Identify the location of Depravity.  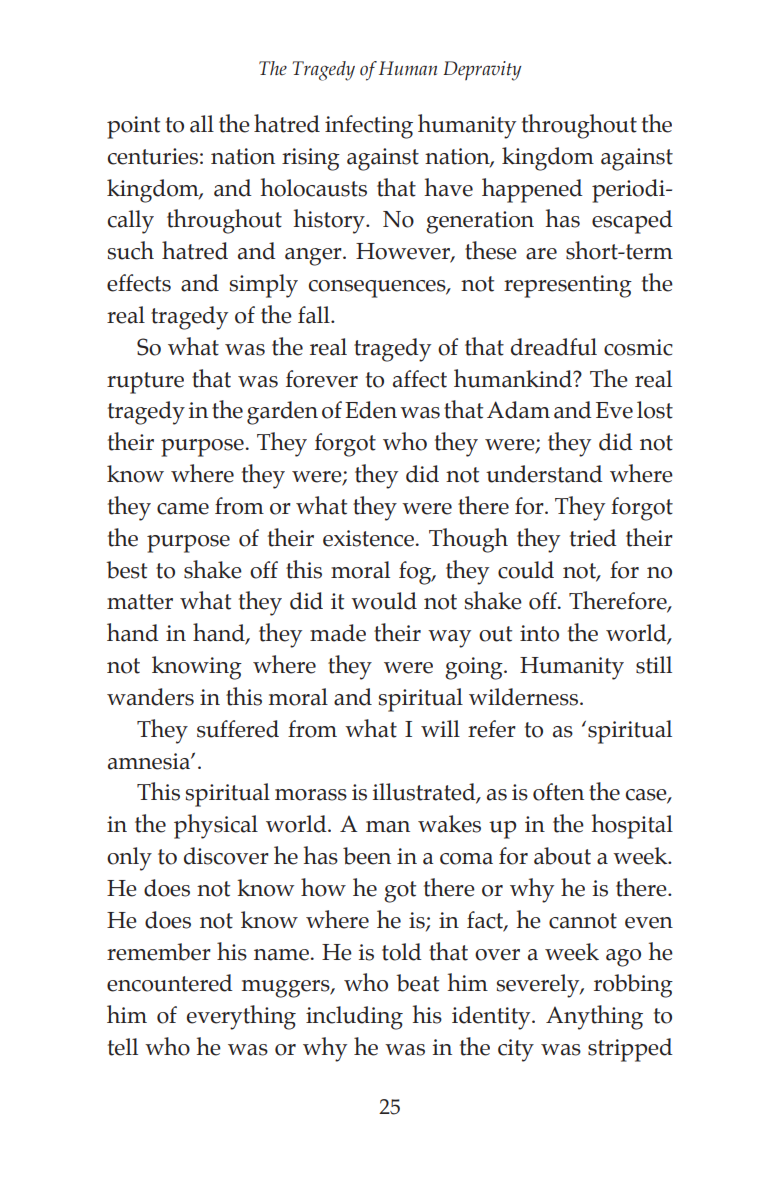
(482, 71).
